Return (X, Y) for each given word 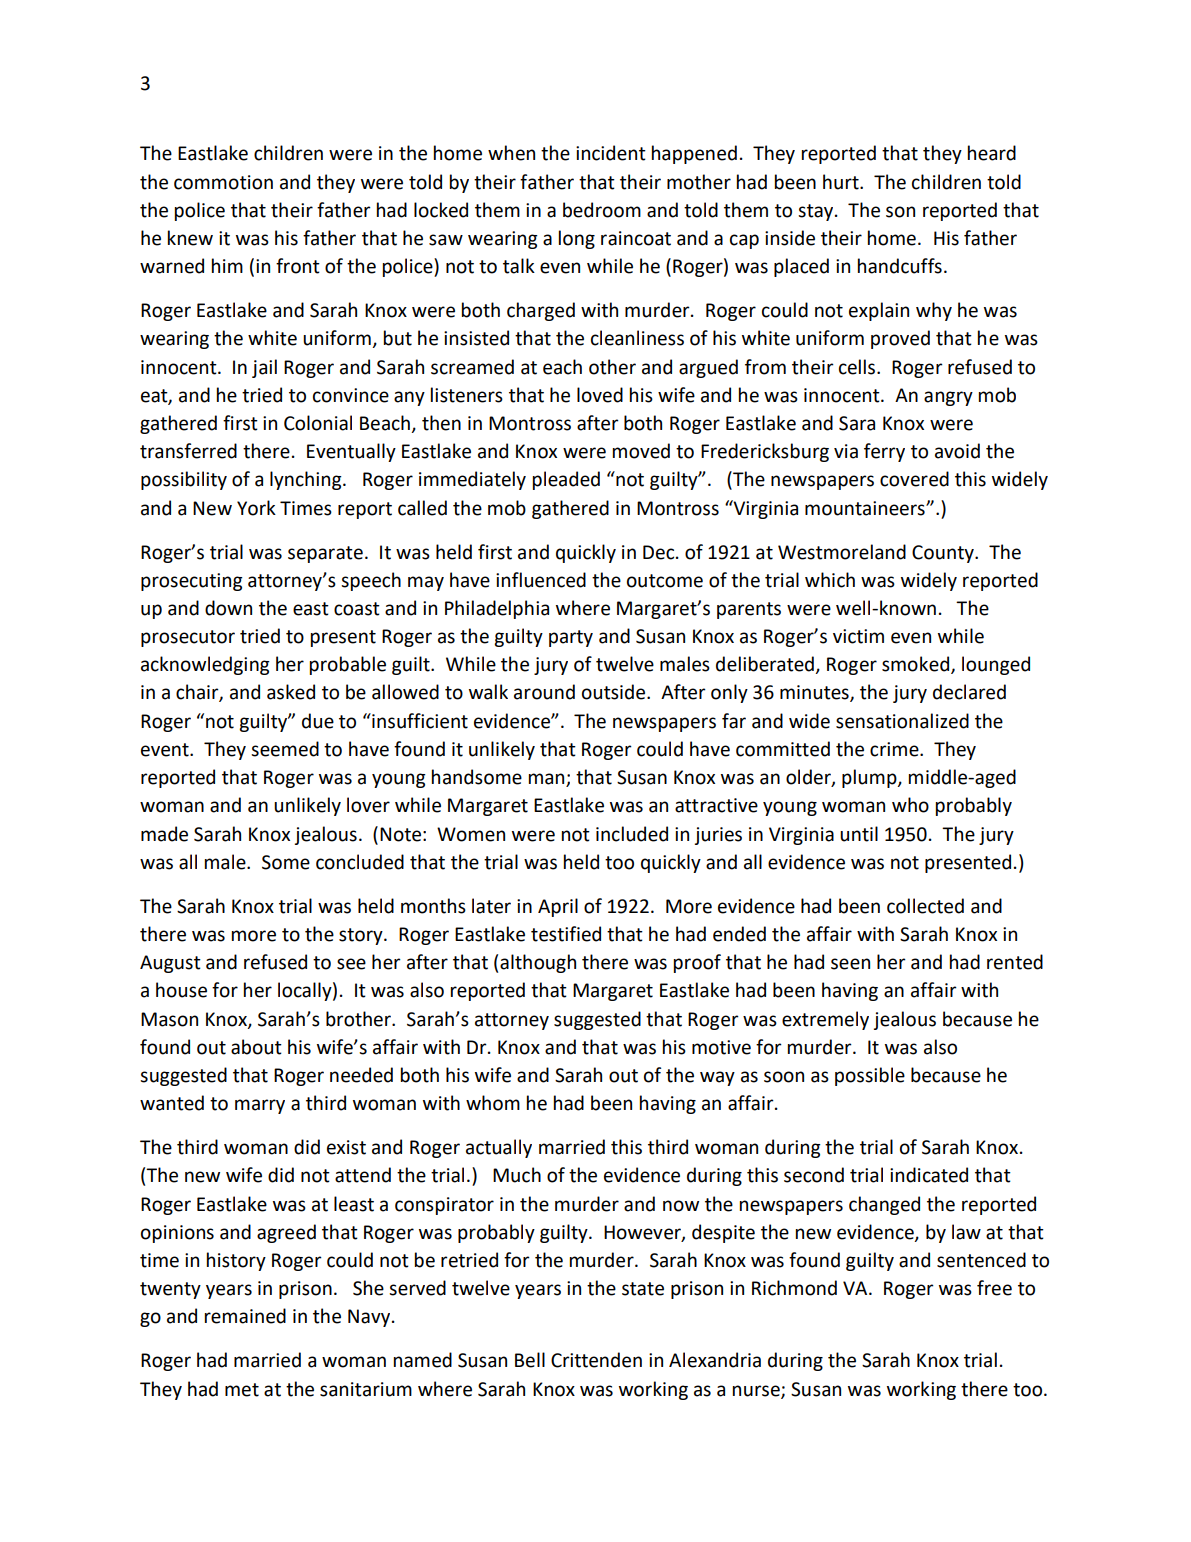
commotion (223, 182)
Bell (530, 1360)
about (256, 1047)
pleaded (566, 480)
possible (870, 1076)
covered (914, 479)
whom (493, 1103)
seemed (285, 749)
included (632, 834)
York (256, 508)
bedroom (602, 210)
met (242, 1390)
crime (895, 749)
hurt (842, 182)
